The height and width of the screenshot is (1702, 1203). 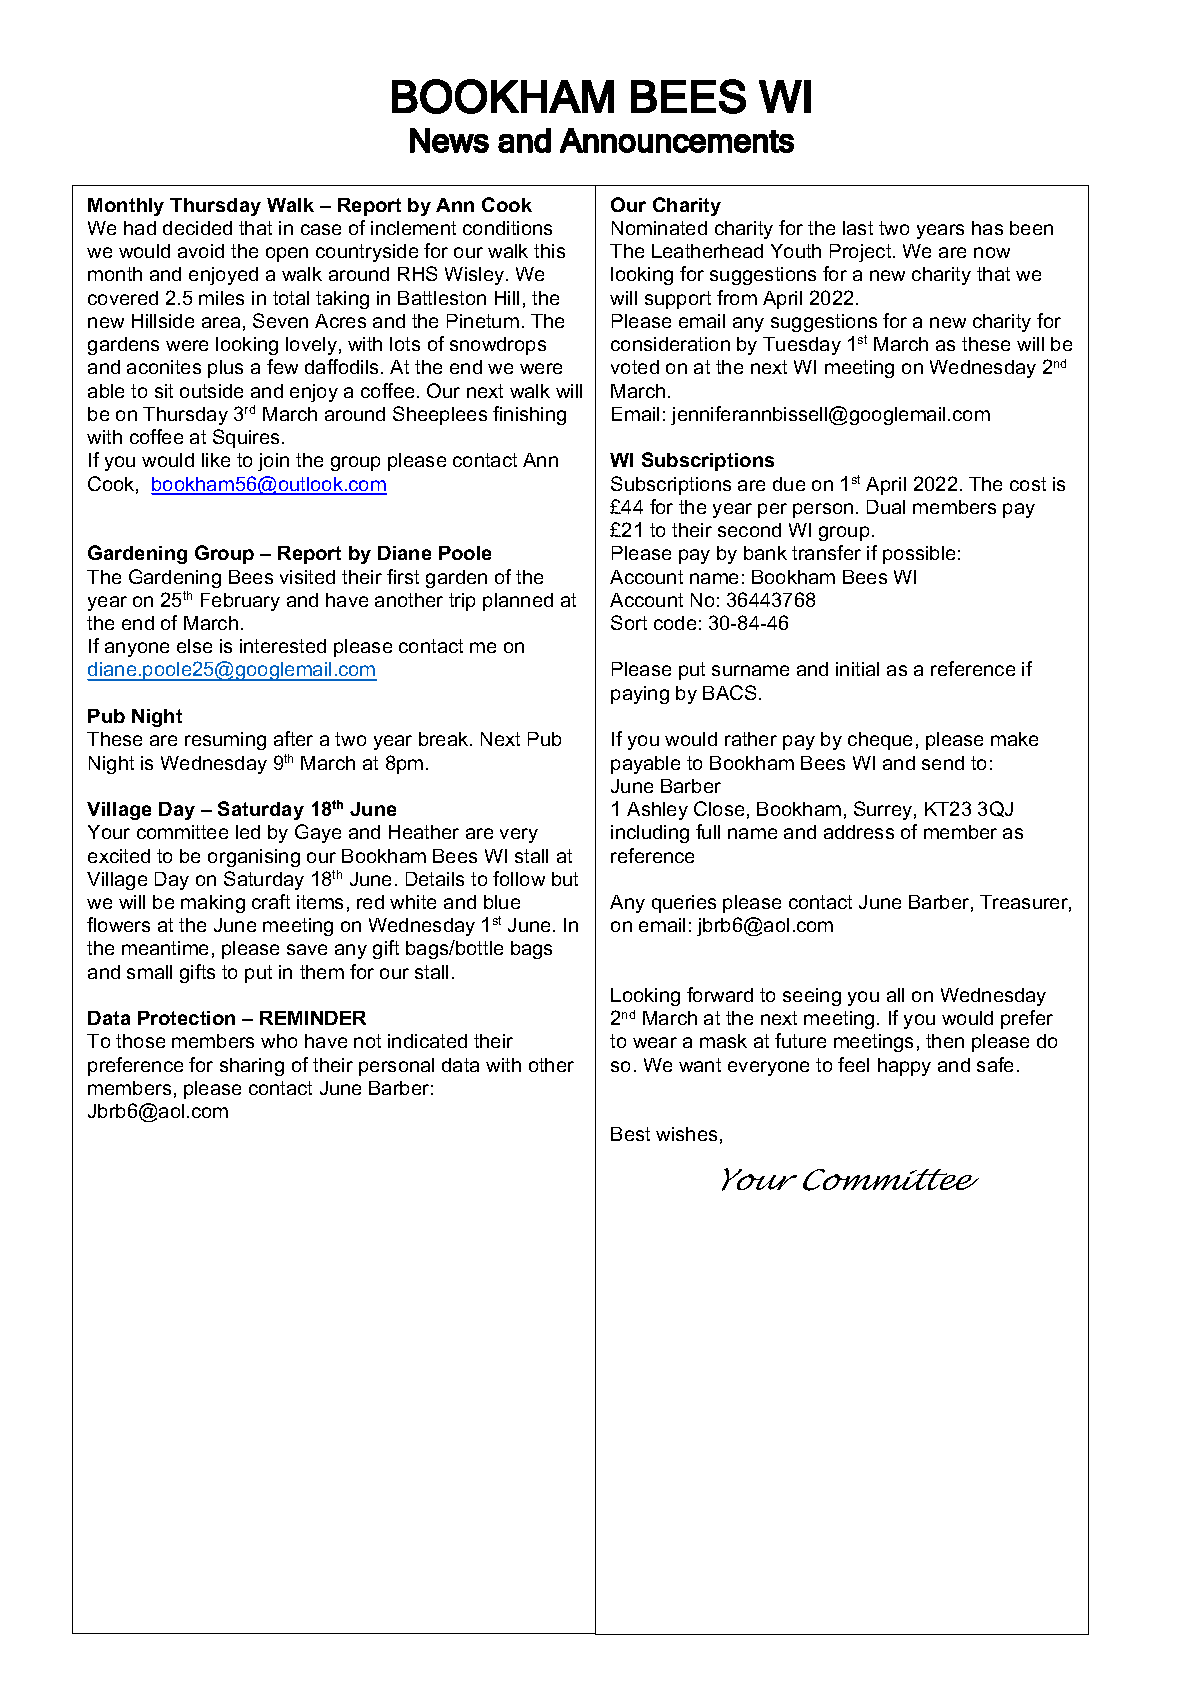 What do you see at coordinates (252, 1067) in the screenshot?
I see `sharing` at bounding box center [252, 1067].
